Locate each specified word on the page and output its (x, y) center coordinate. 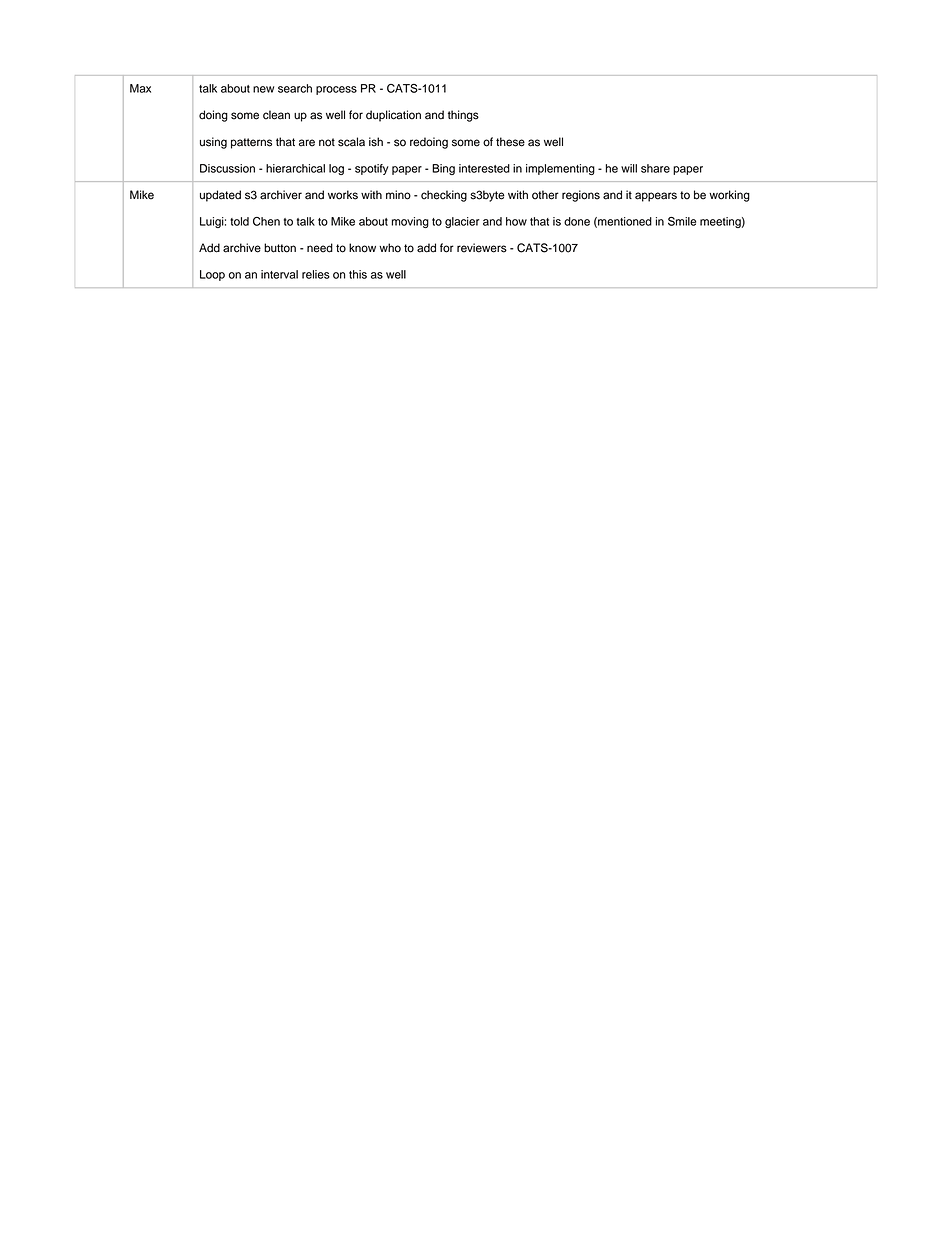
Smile (682, 221)
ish (376, 142)
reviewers (482, 248)
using (213, 143)
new (263, 89)
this (358, 274)
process (336, 90)
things (463, 116)
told (239, 221)
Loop (212, 275)
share (655, 168)
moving (410, 222)
